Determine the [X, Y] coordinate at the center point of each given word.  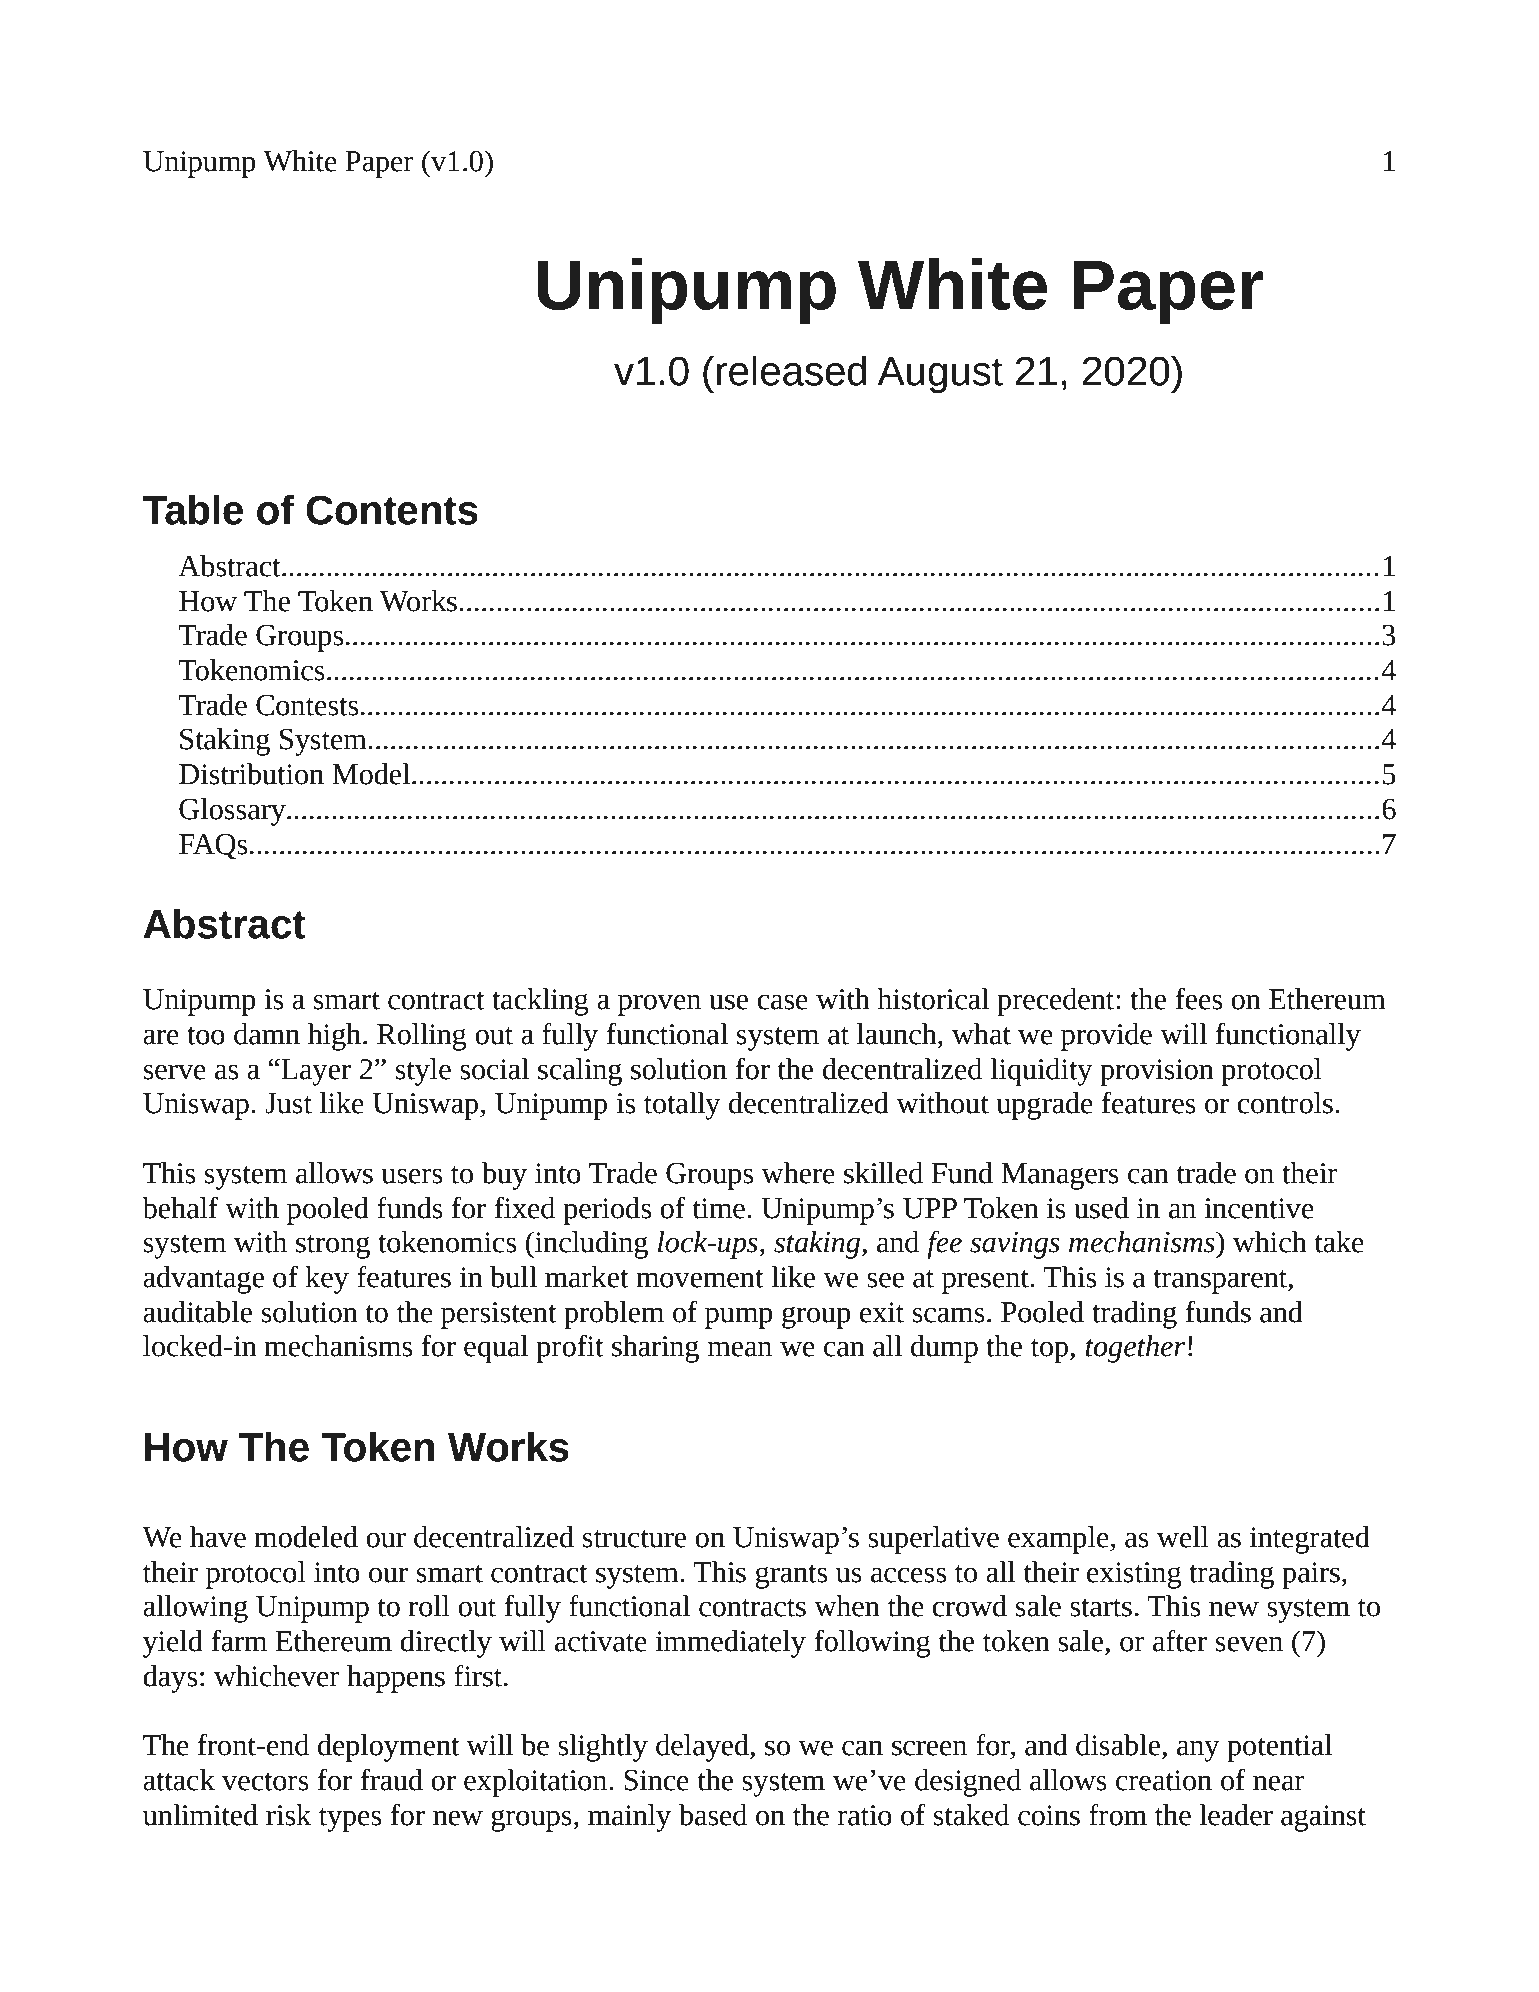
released [792, 371]
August [940, 375]
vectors [265, 1782]
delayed [703, 1748]
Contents [392, 510]
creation [1164, 1780]
